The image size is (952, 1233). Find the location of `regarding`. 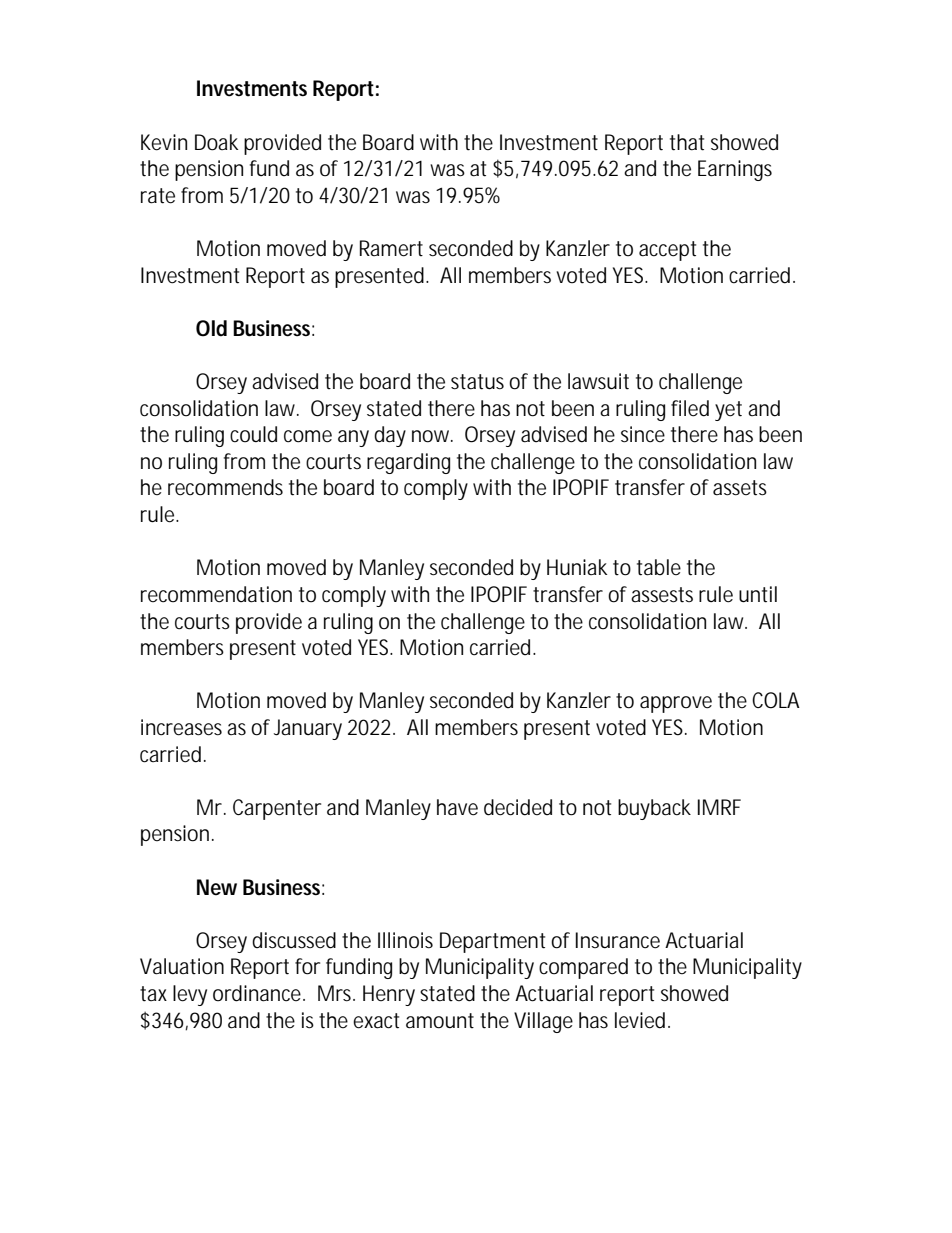

regarding is located at coordinates (408, 463).
